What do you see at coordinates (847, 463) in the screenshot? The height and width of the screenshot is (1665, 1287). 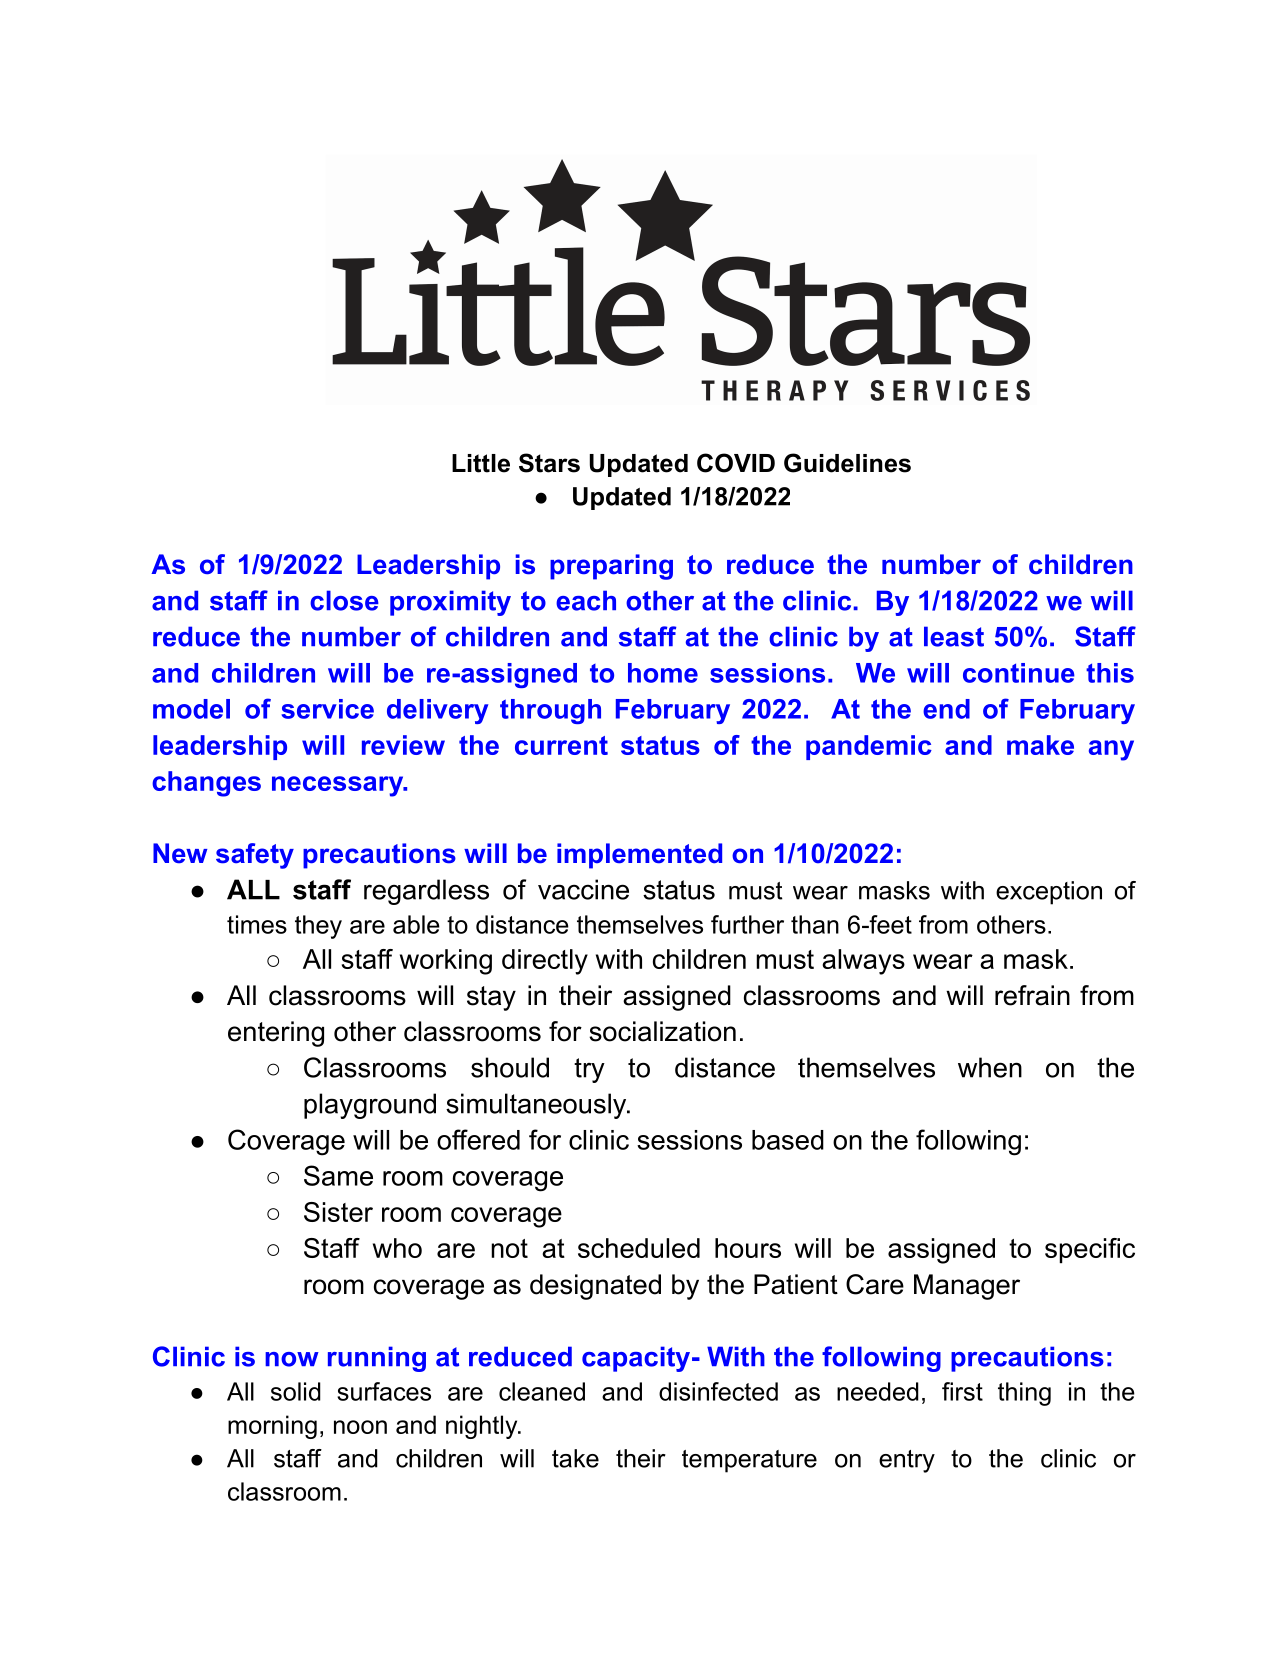 I see `Guidelines` at bounding box center [847, 463].
